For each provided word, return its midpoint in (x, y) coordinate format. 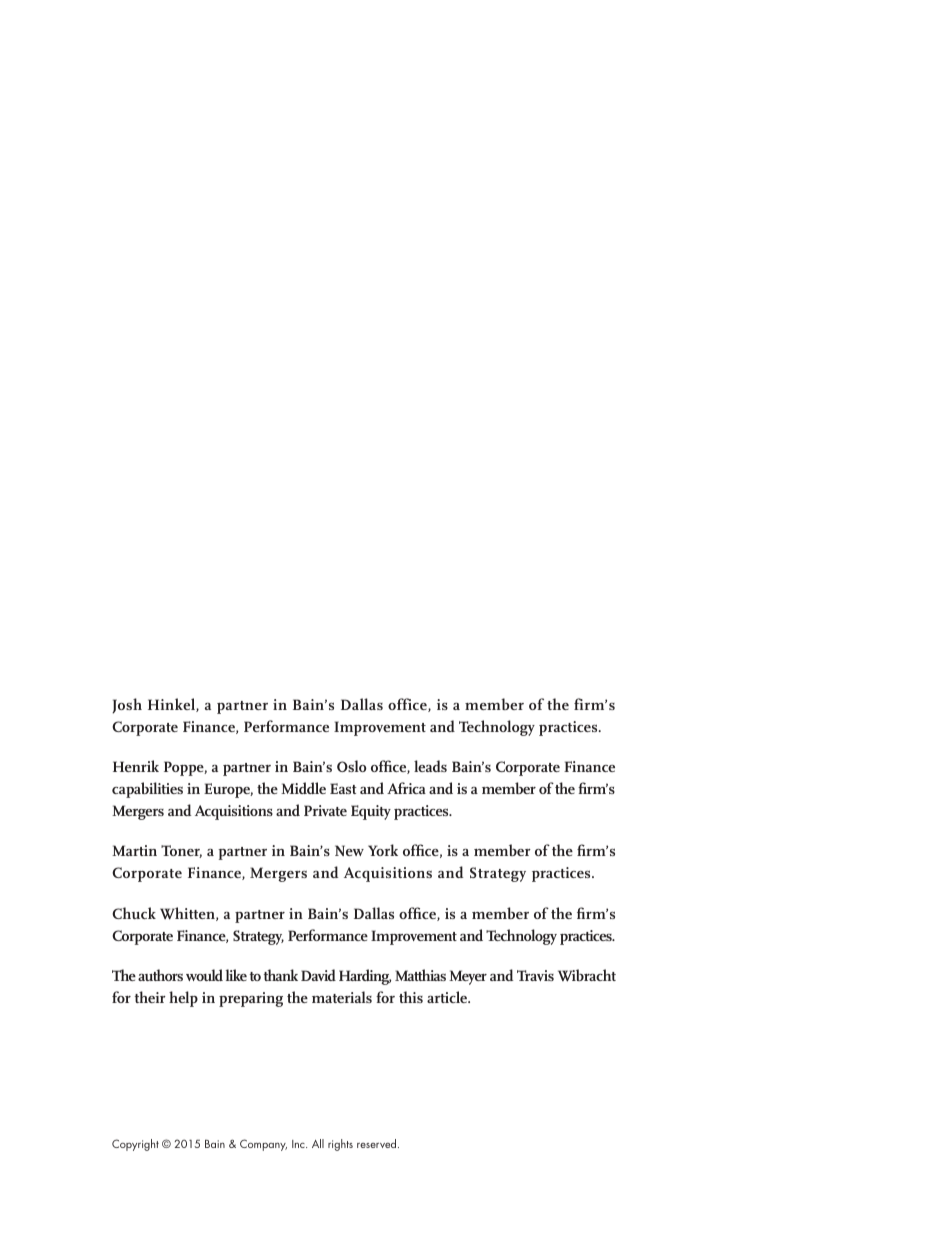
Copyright (135, 1145)
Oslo (352, 766)
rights (340, 1145)
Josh (127, 706)
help (183, 999)
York (383, 850)
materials (342, 997)
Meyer (468, 977)
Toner (181, 851)
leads (430, 766)
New (349, 850)
